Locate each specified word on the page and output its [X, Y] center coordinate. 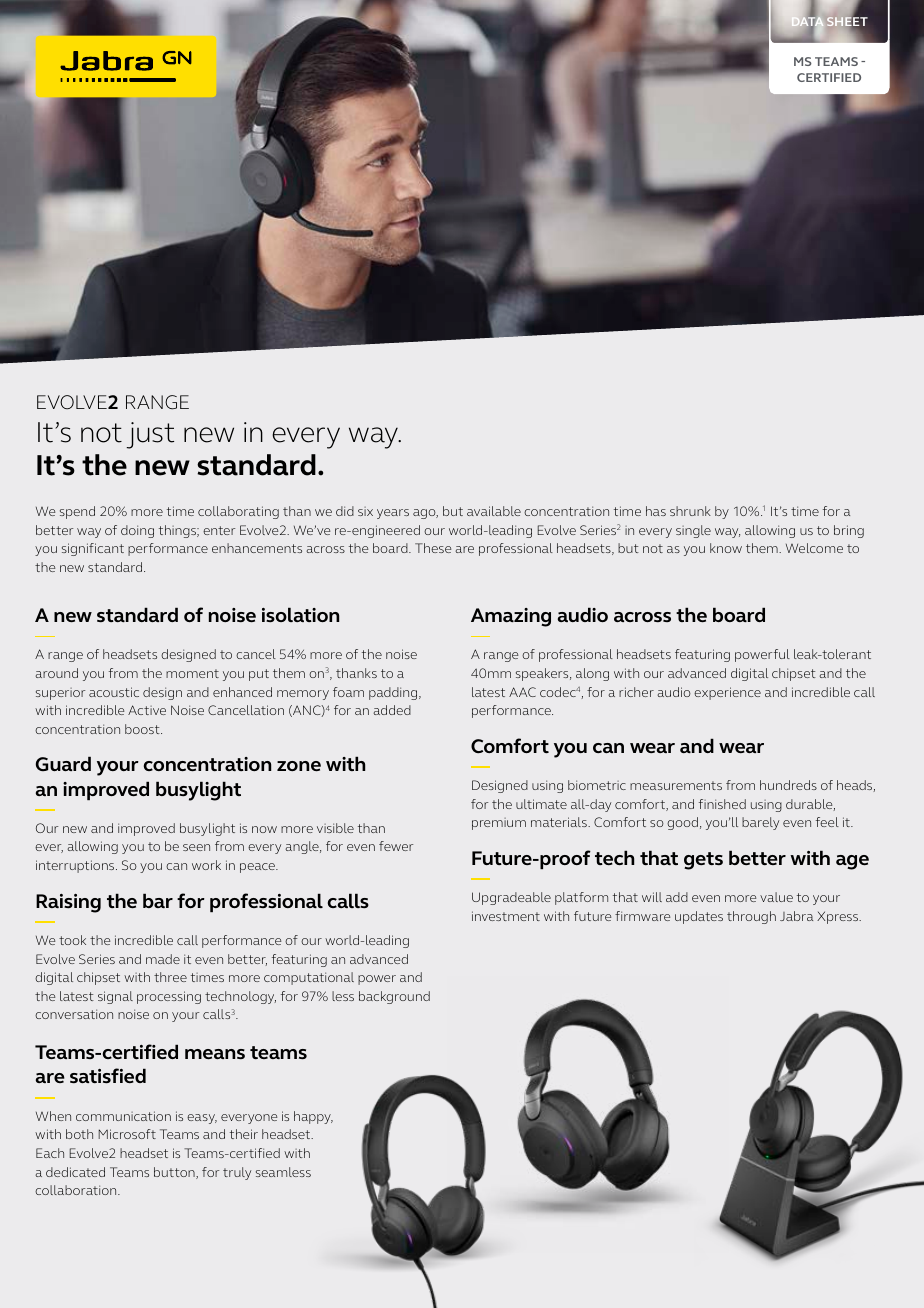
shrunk [690, 511]
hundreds [788, 785]
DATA [807, 22]
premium [499, 824]
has [656, 511]
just [150, 435]
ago [425, 514]
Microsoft [127, 1134]
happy [313, 1117]
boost [143, 729]
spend [77, 512]
